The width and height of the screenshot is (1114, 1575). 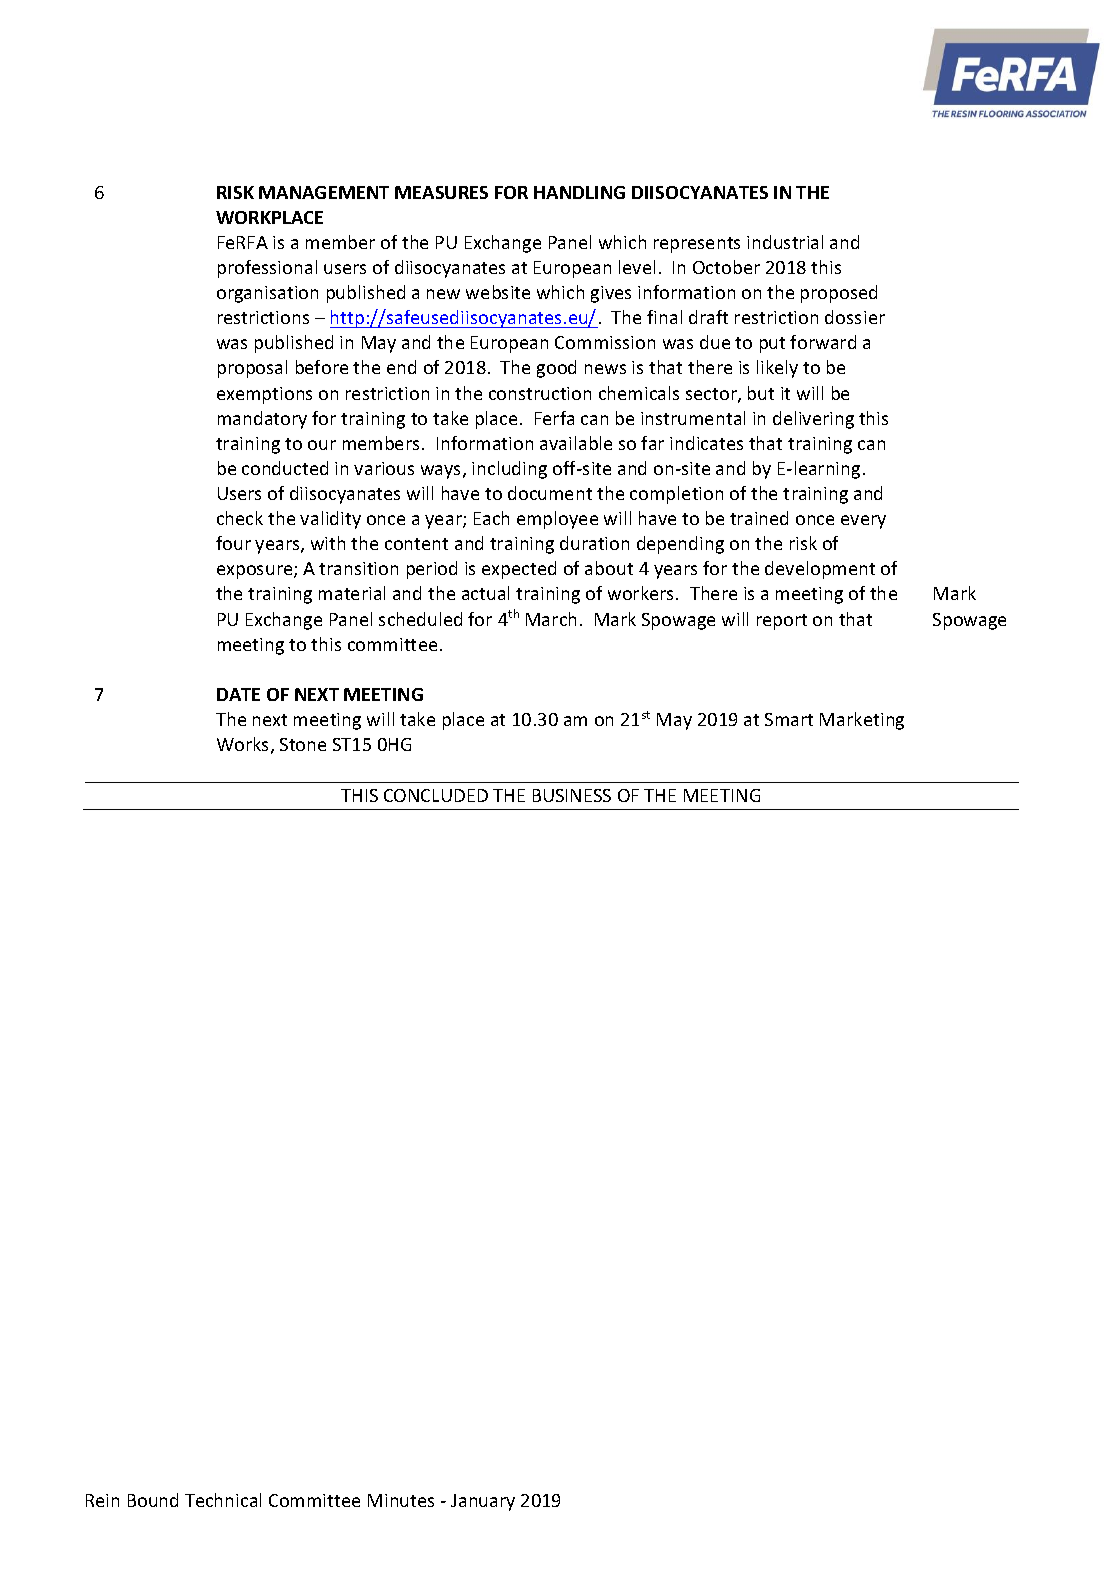 I want to click on professional, so click(x=267, y=269).
